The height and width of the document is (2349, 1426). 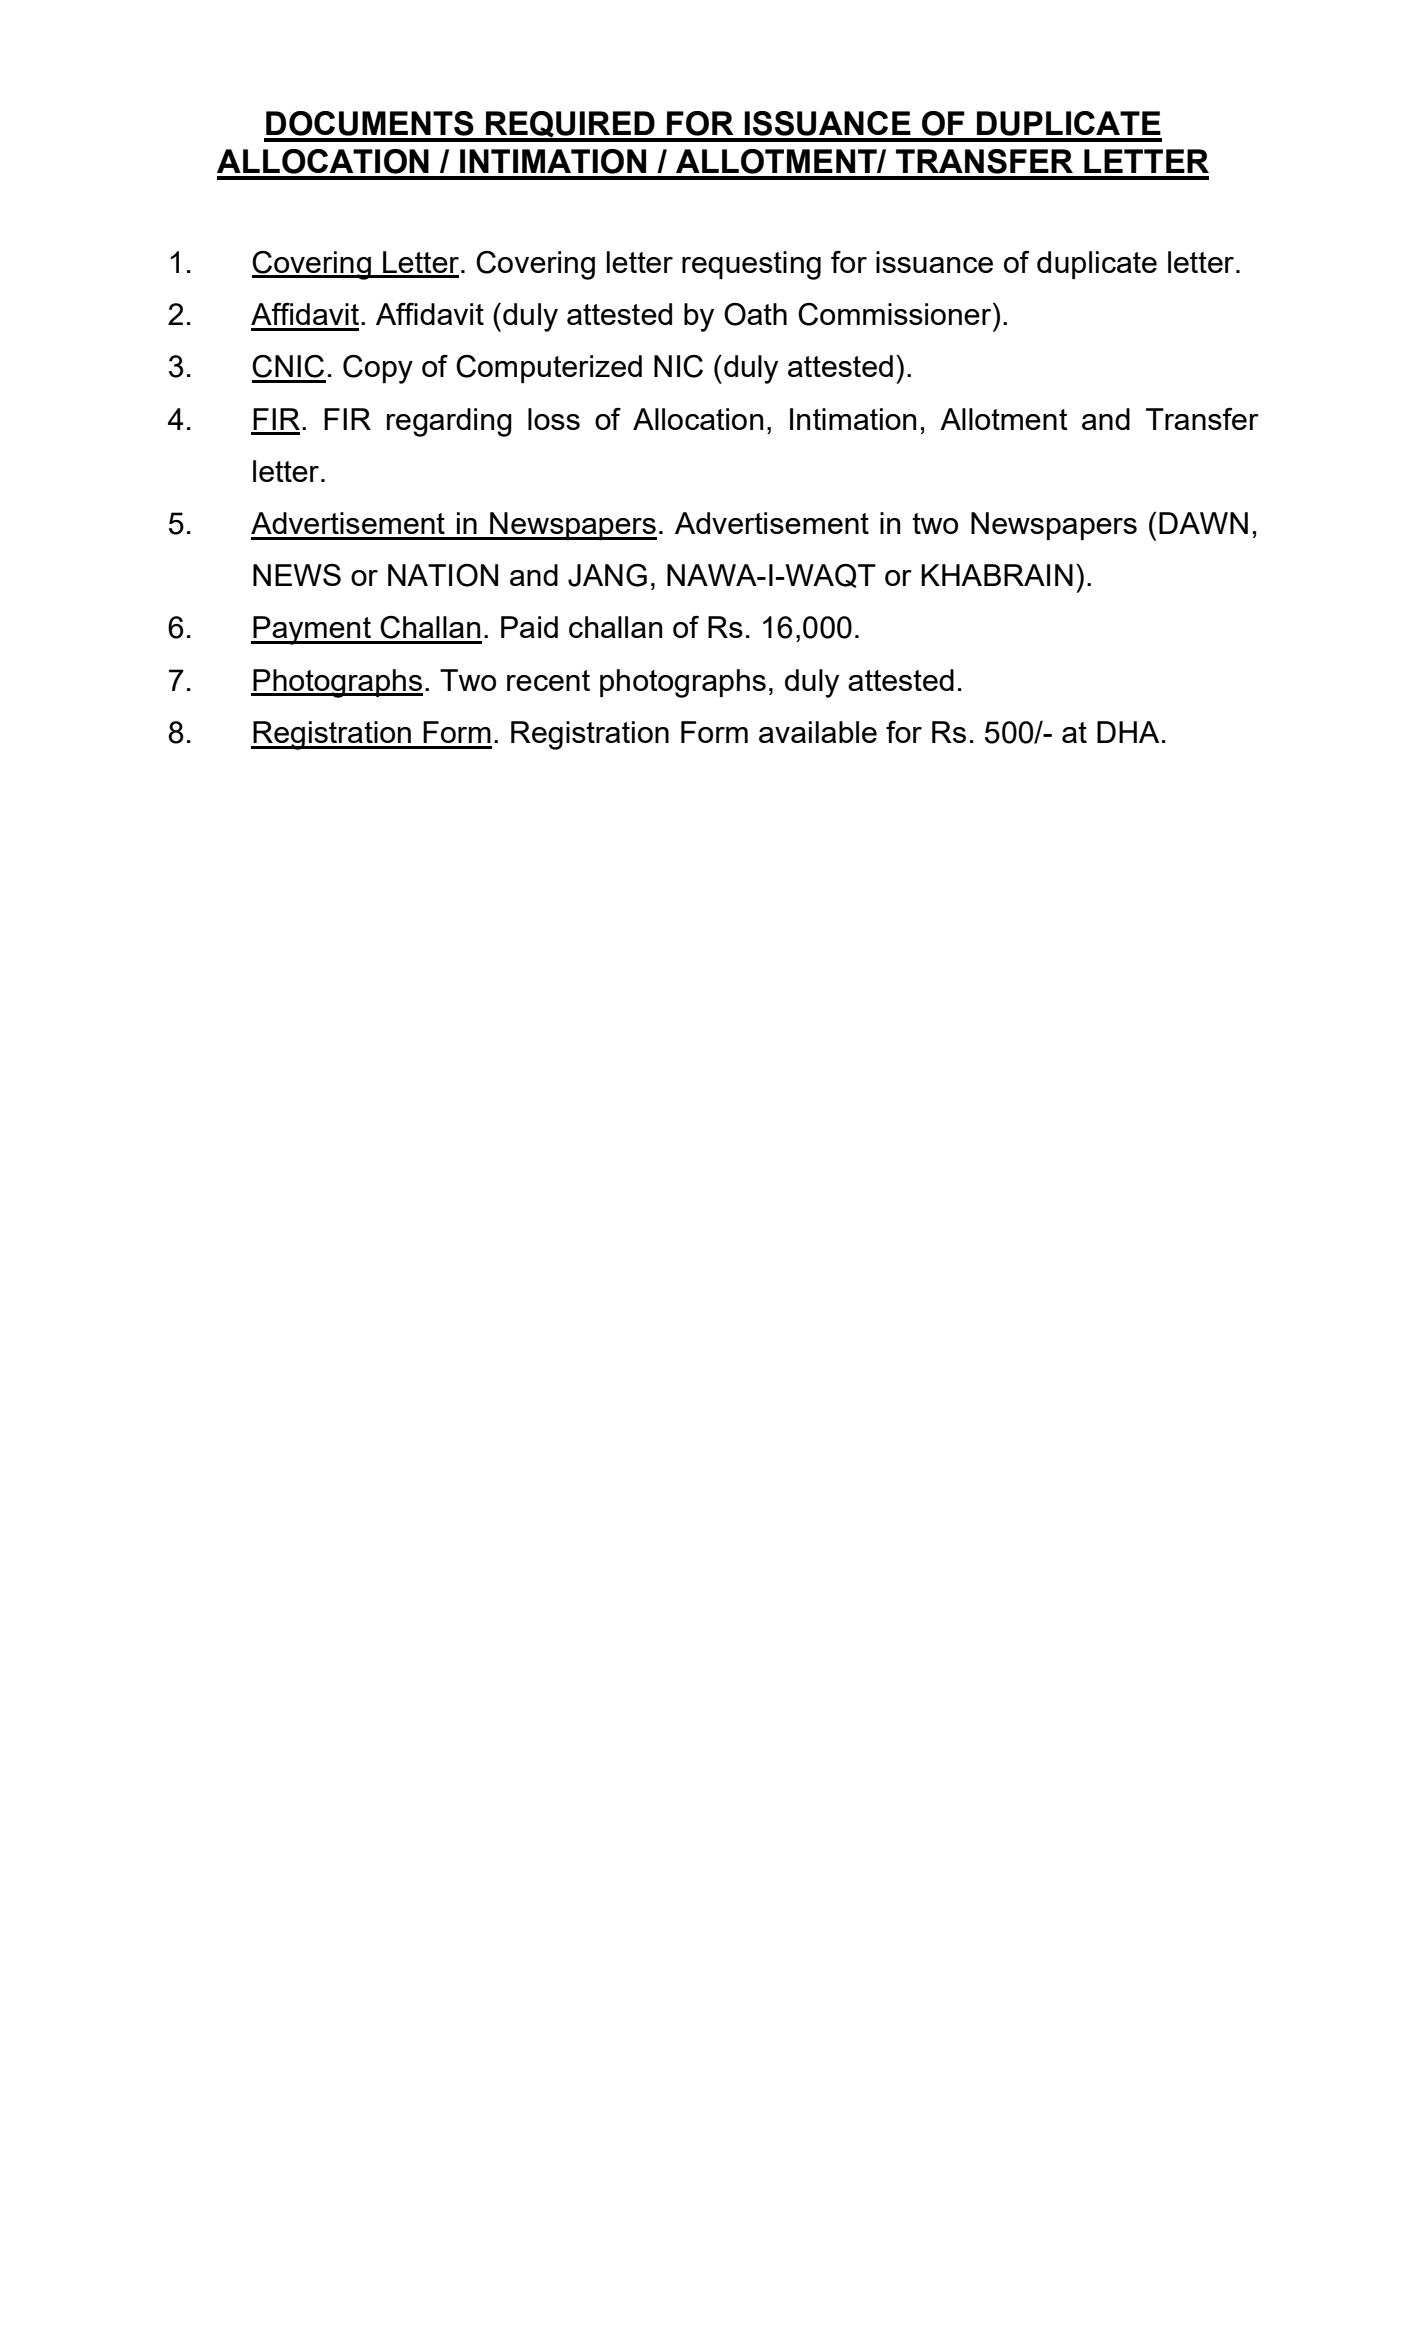 I want to click on available, so click(x=818, y=732).
